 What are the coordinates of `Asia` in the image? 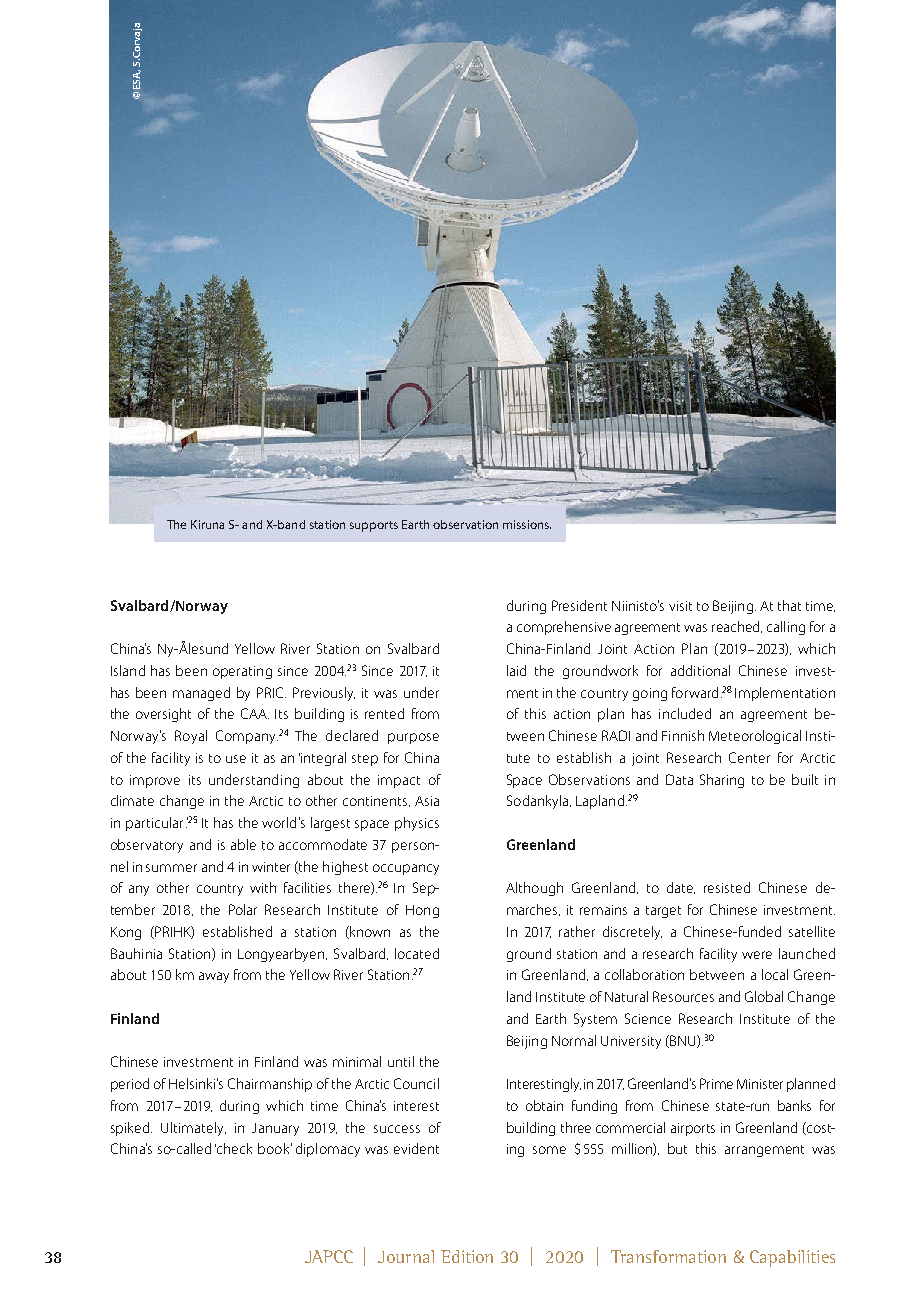 It's located at (427, 801).
